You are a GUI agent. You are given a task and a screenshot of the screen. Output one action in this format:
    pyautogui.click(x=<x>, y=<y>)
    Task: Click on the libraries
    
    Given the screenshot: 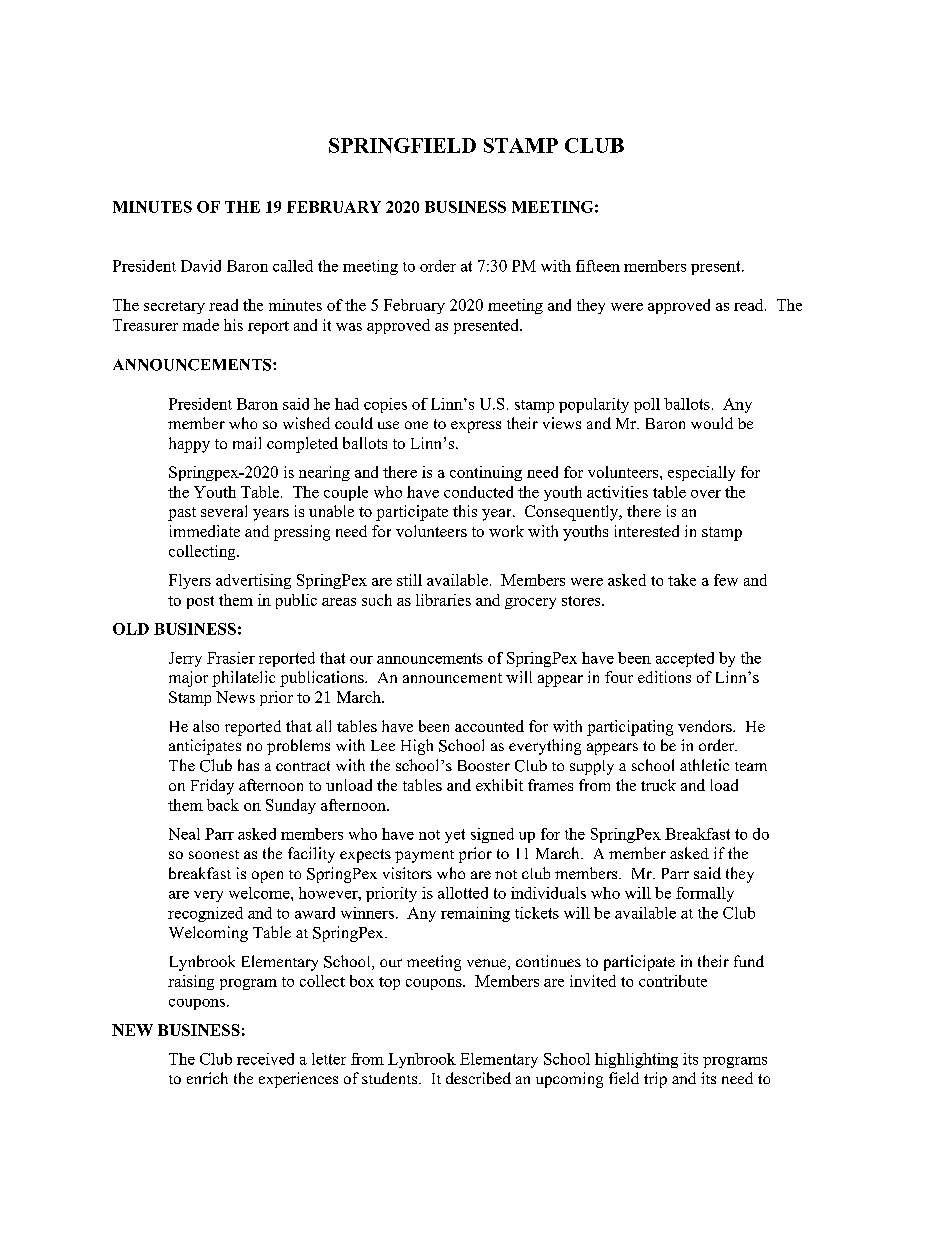 What is the action you would take?
    pyautogui.click(x=443, y=600)
